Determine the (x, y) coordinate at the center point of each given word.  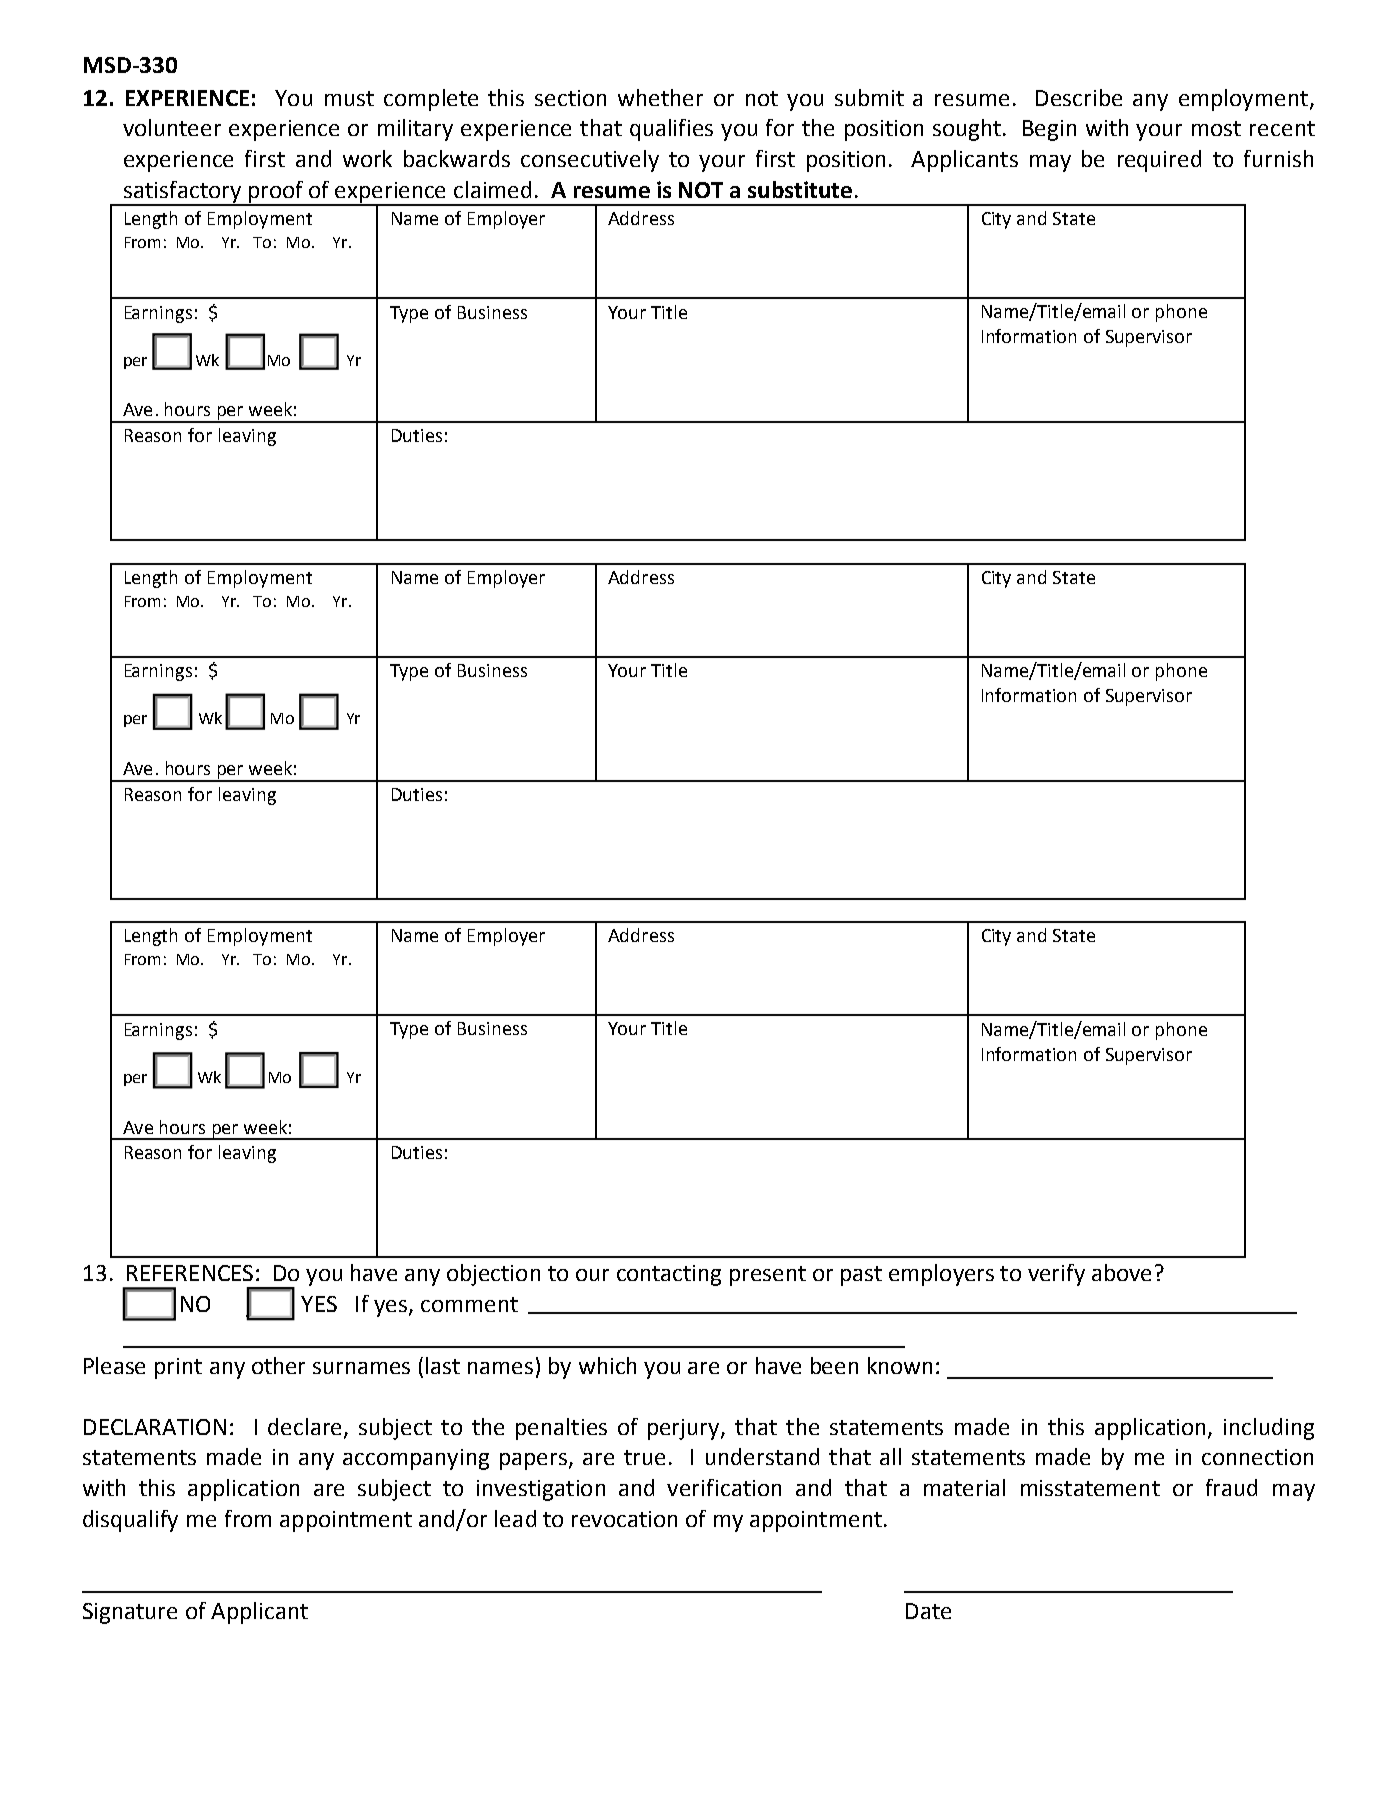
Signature (130, 1613)
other (278, 1365)
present (768, 1276)
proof (276, 193)
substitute (800, 189)
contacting (669, 1275)
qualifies (671, 130)
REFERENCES (190, 1273)
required (1159, 161)
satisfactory (183, 193)
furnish (1278, 158)
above (1121, 1272)
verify (1056, 1275)
